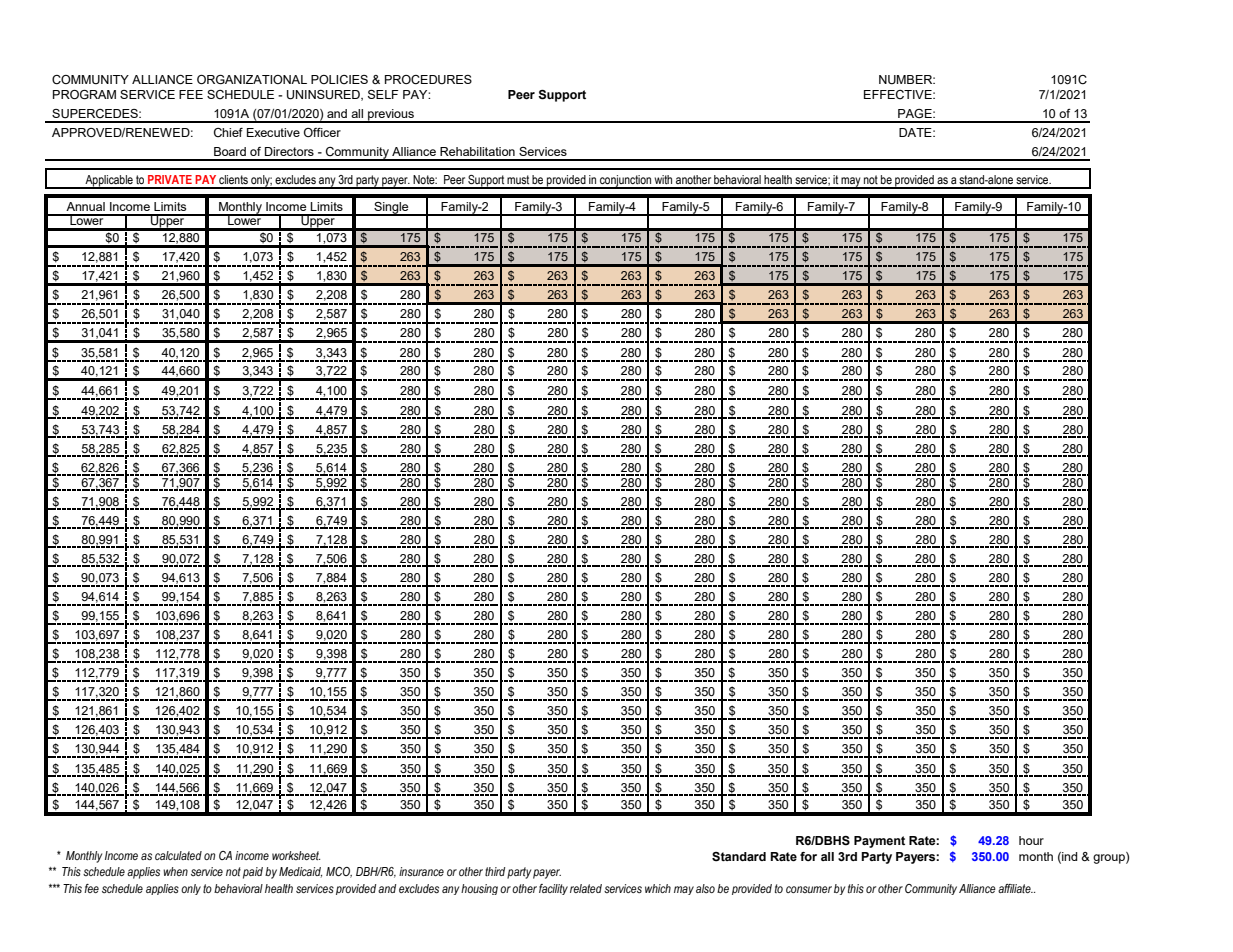 The width and height of the screenshot is (1233, 952). I want to click on when, so click(175, 871).
